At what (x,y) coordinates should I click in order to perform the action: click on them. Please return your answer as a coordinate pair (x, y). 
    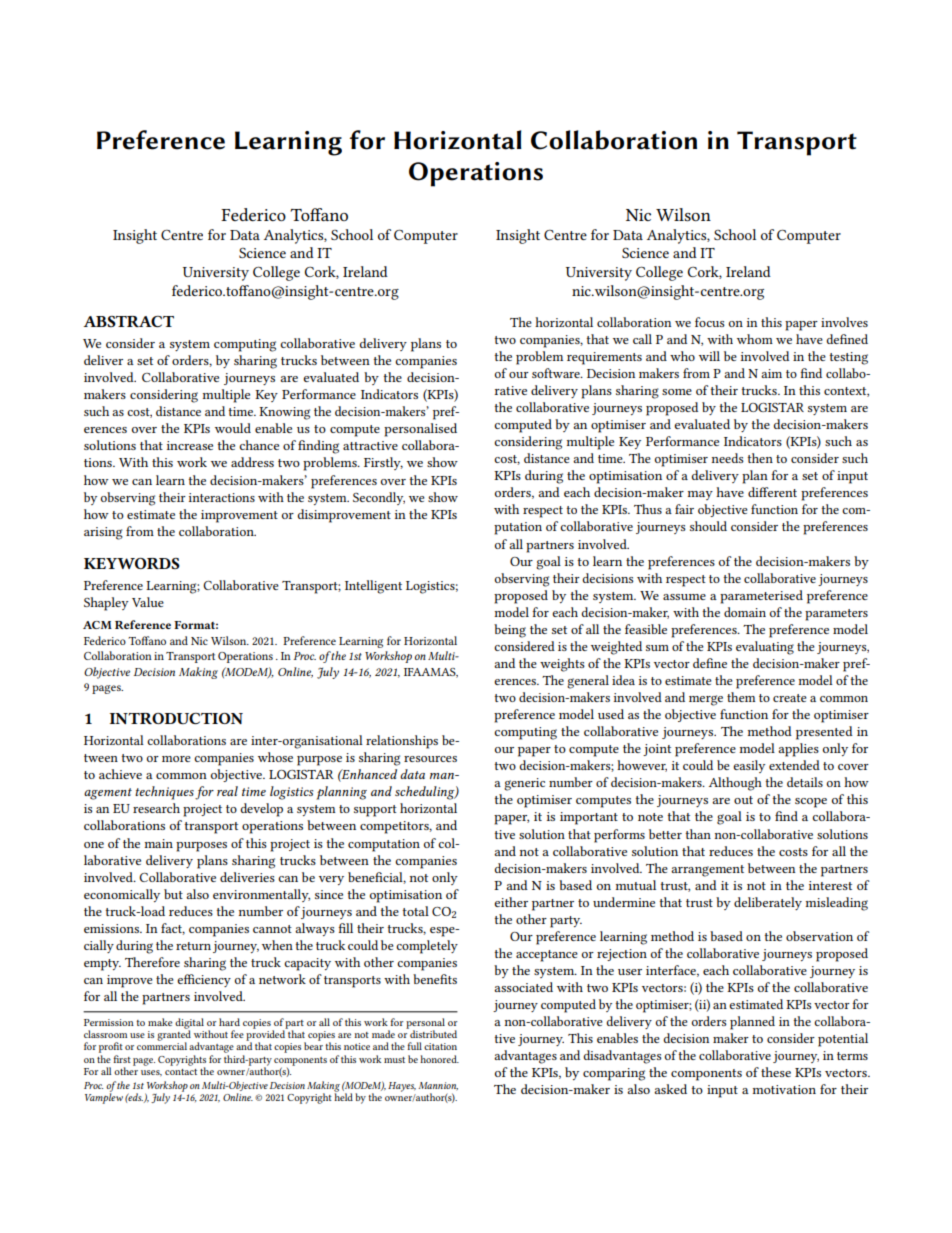
    Looking at the image, I should click on (741, 697).
